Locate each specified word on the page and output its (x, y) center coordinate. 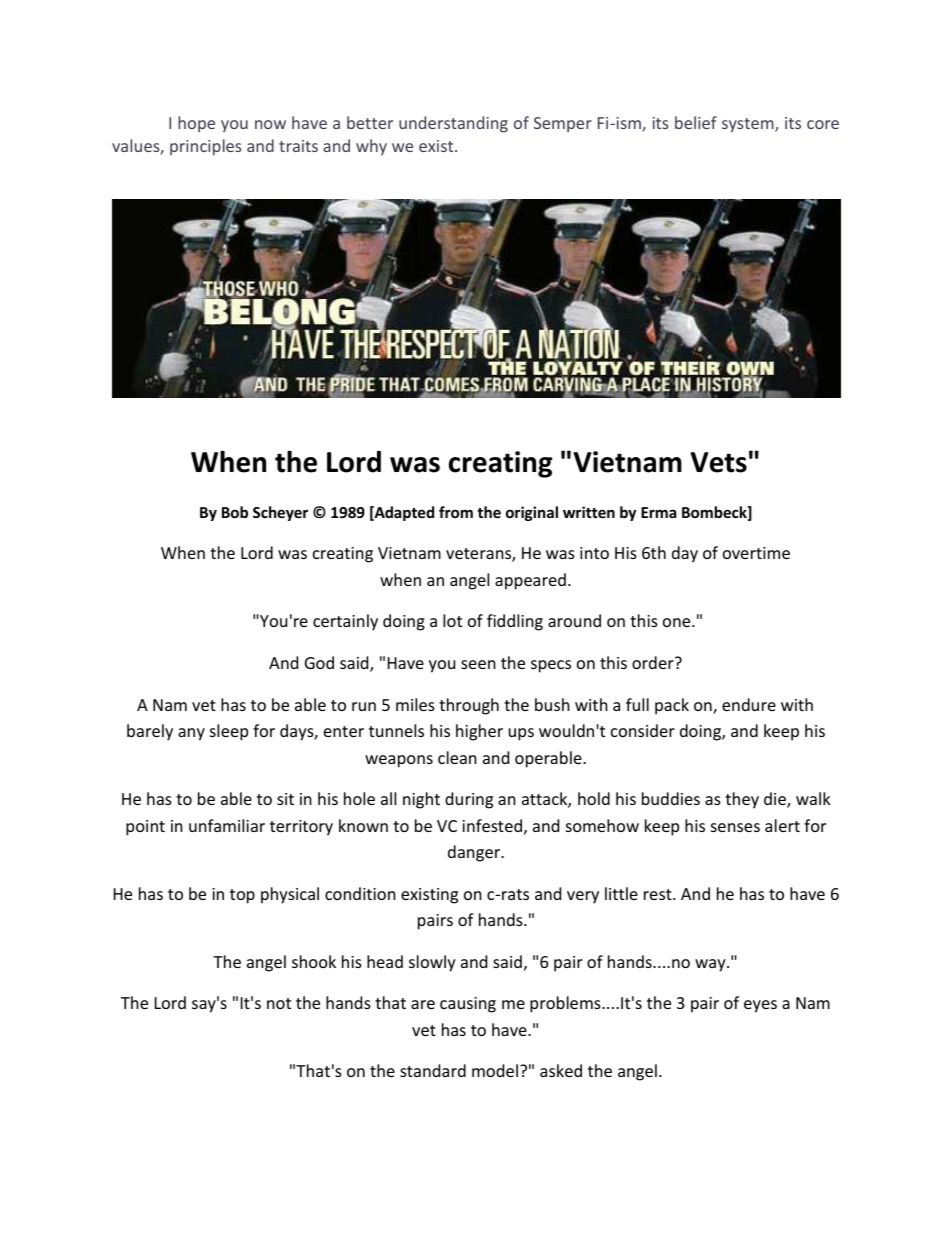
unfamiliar (227, 825)
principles (205, 147)
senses (735, 827)
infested (492, 825)
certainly (345, 622)
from (456, 512)
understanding (453, 124)
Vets (718, 462)
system (749, 125)
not (279, 1003)
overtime (756, 553)
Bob (235, 512)
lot (452, 620)
